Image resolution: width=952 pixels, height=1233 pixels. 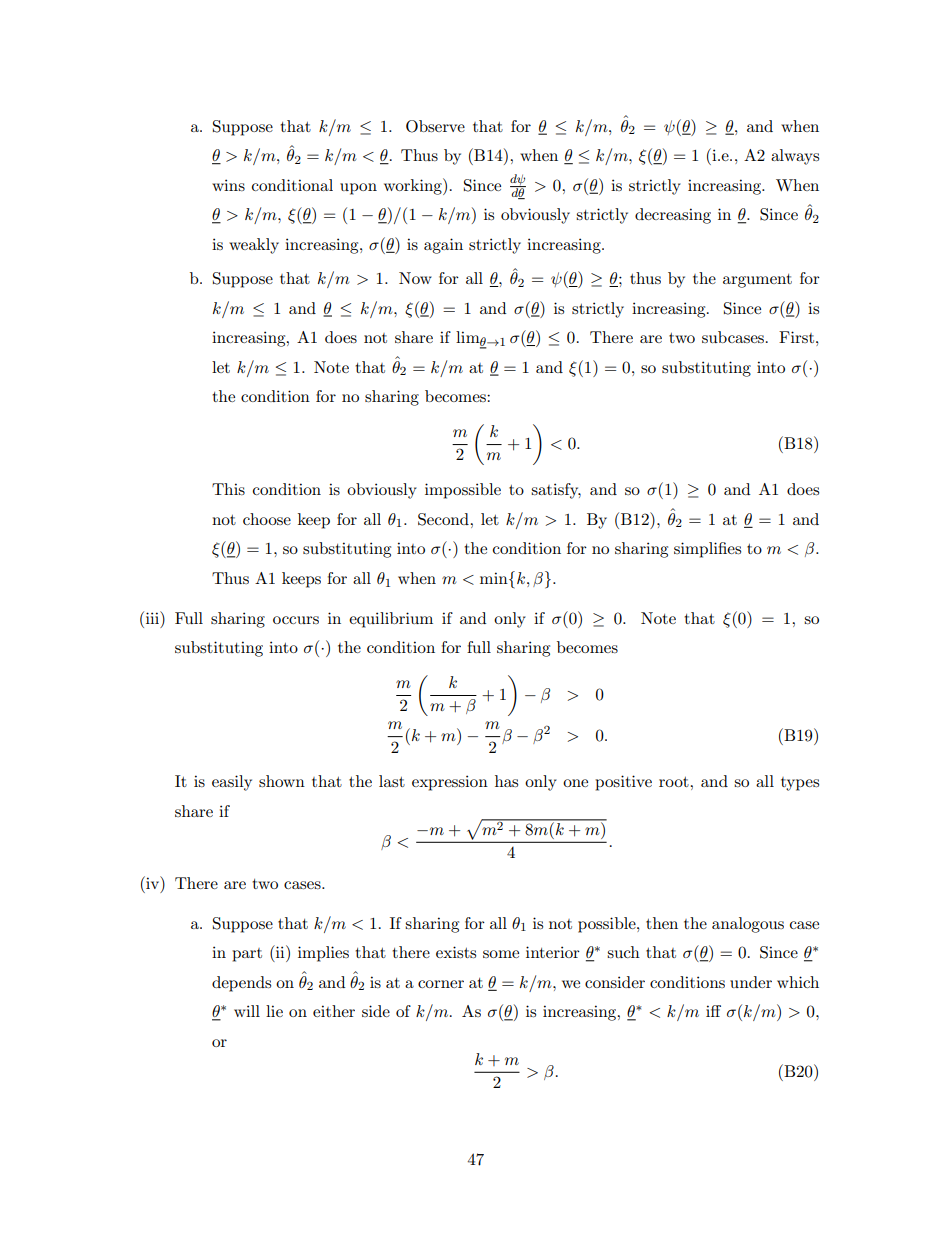 I want to click on Second, so click(x=444, y=519).
